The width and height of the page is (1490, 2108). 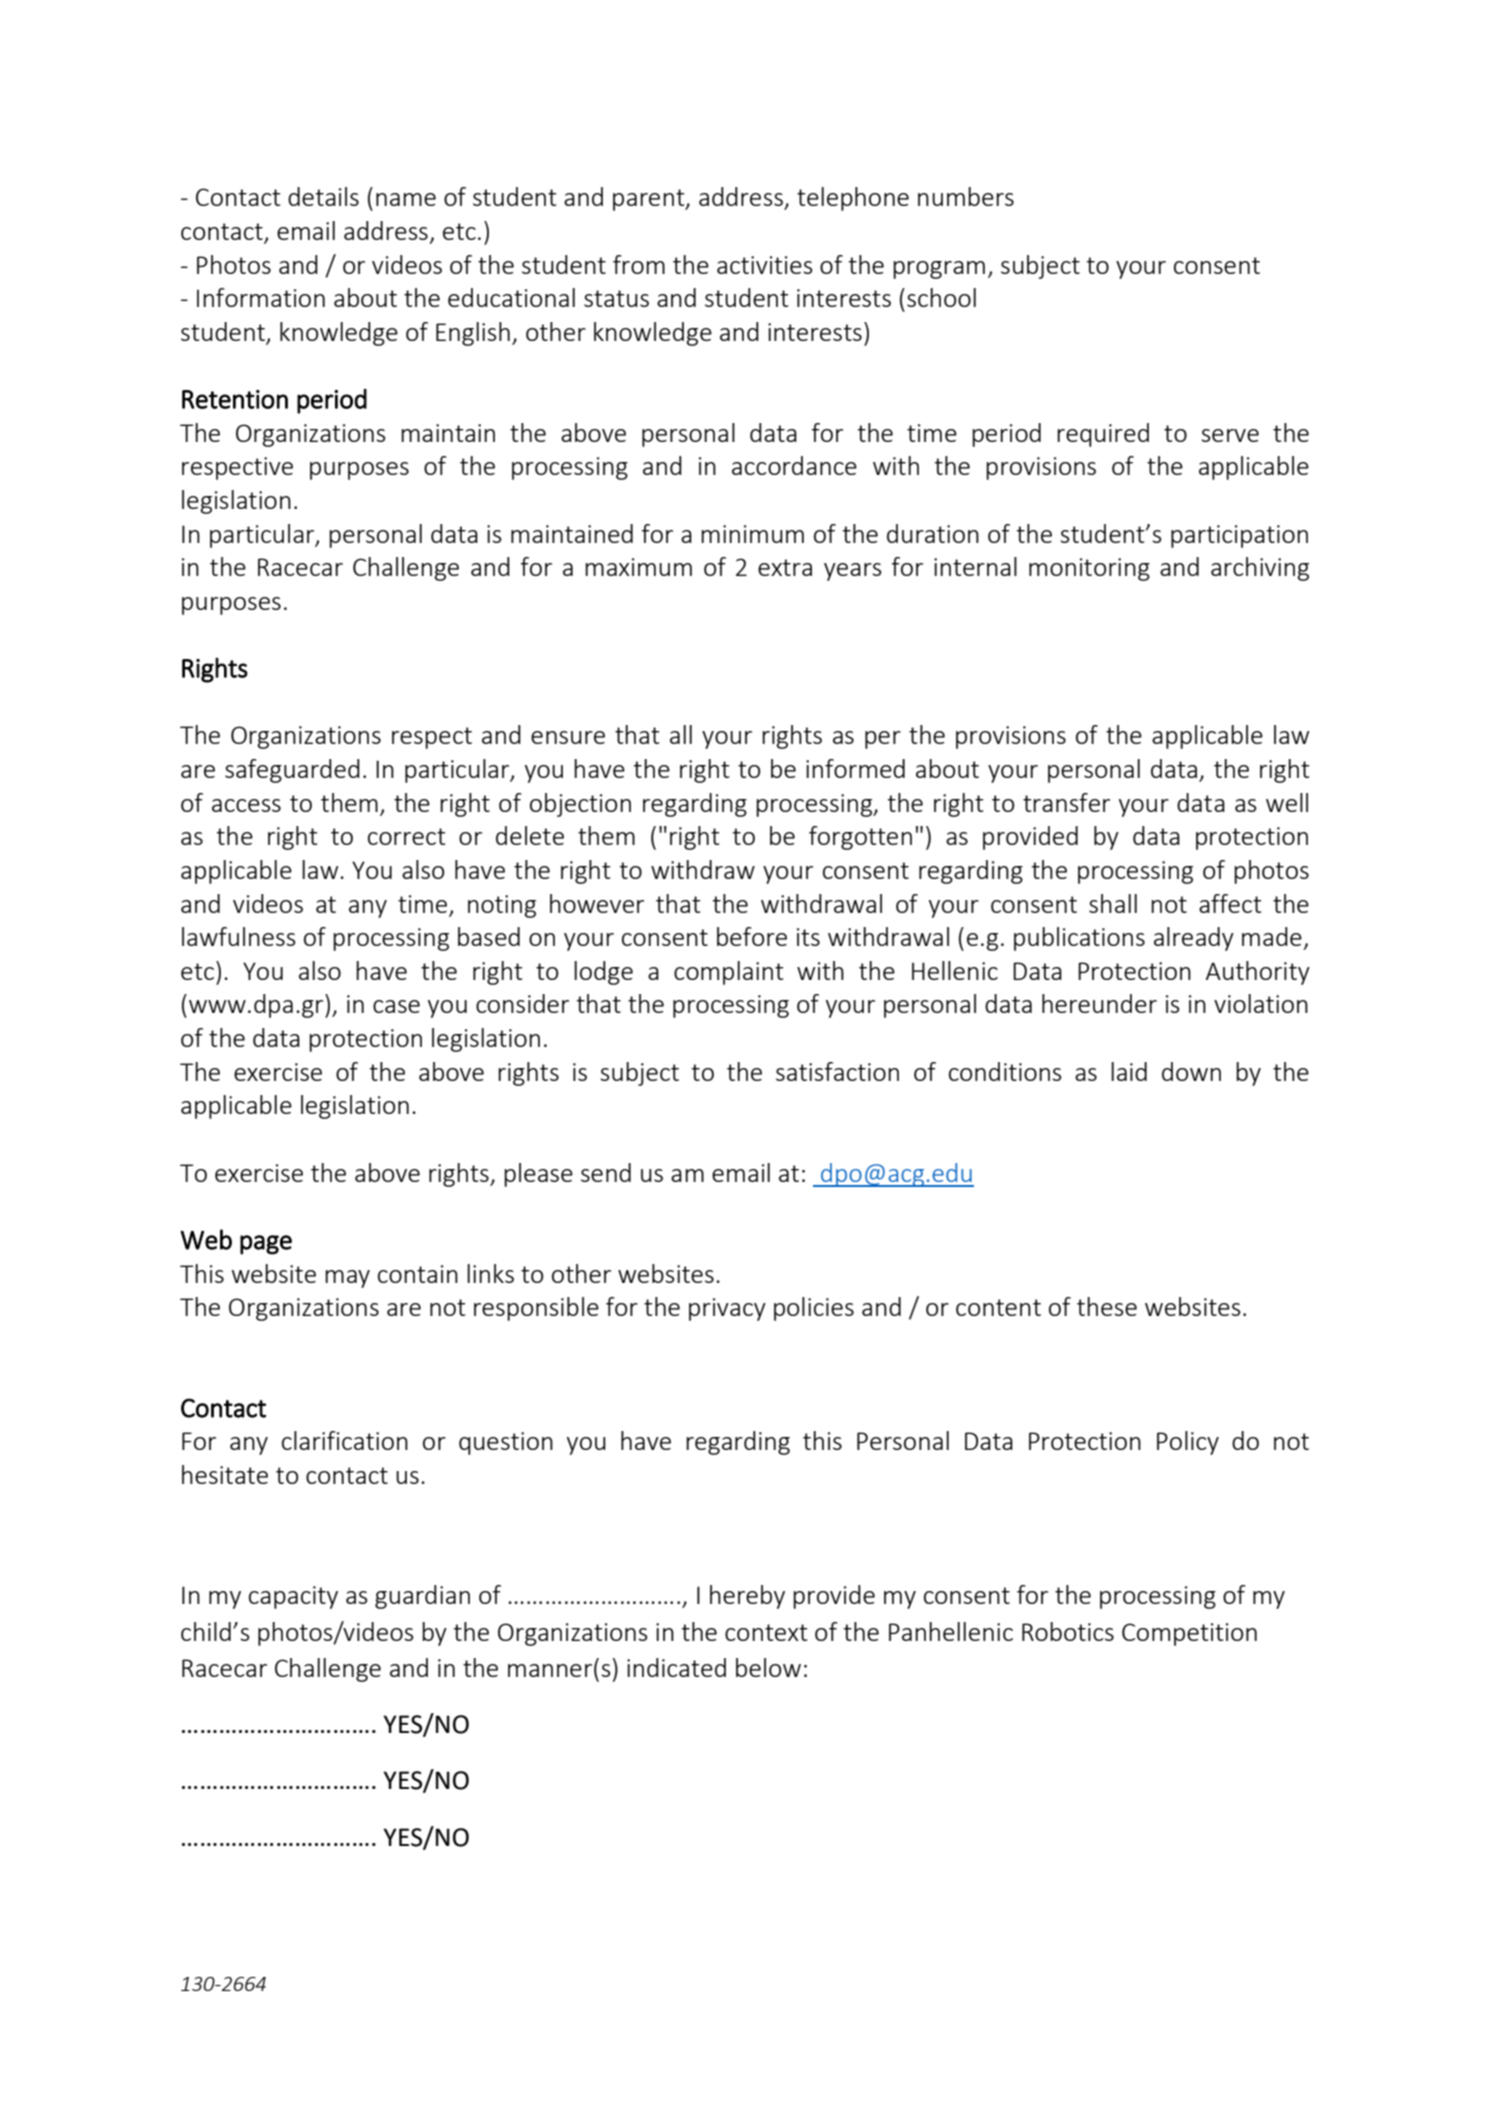 I want to click on context, so click(x=766, y=1632).
